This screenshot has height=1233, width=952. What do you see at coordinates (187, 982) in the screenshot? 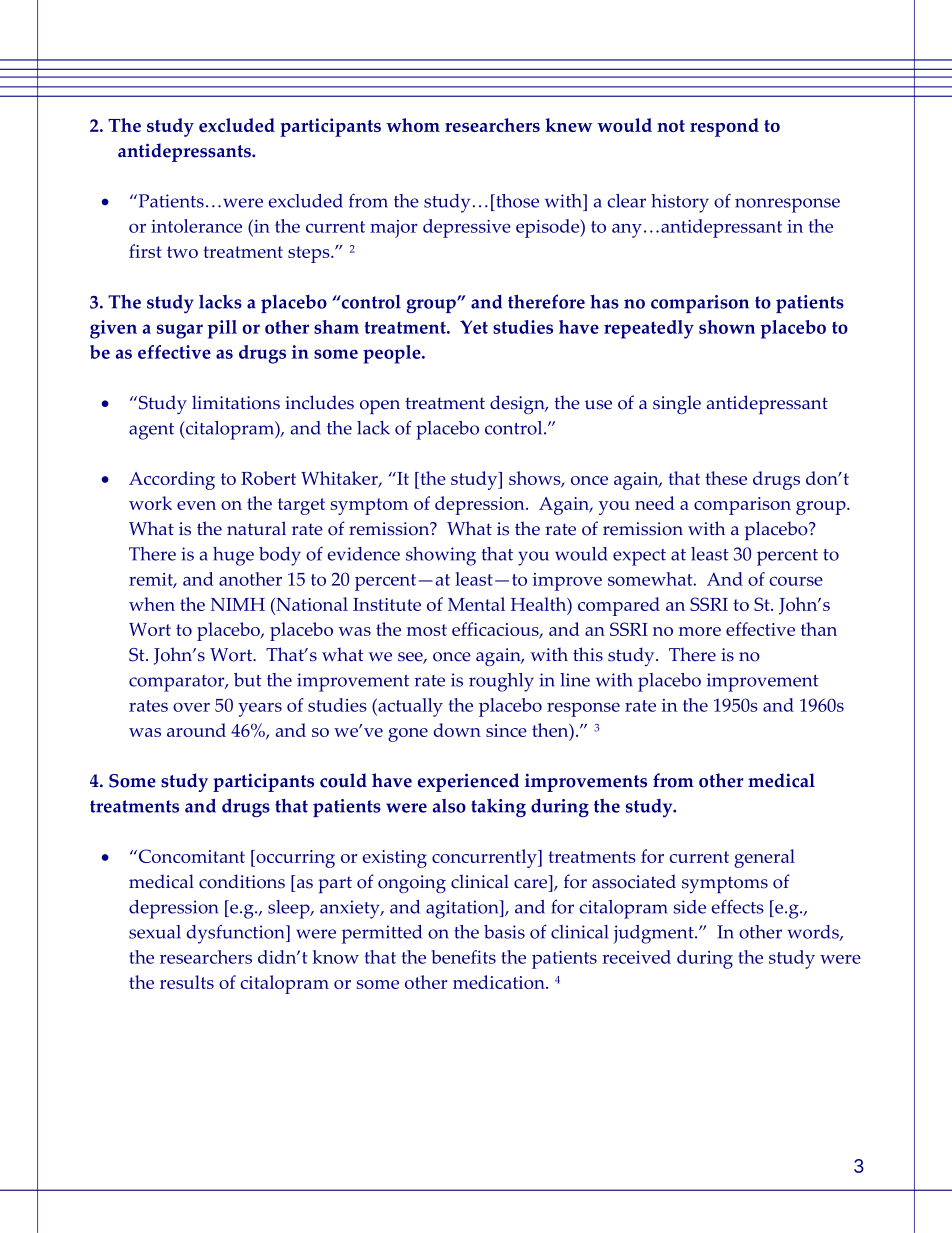
I see `results` at bounding box center [187, 982].
